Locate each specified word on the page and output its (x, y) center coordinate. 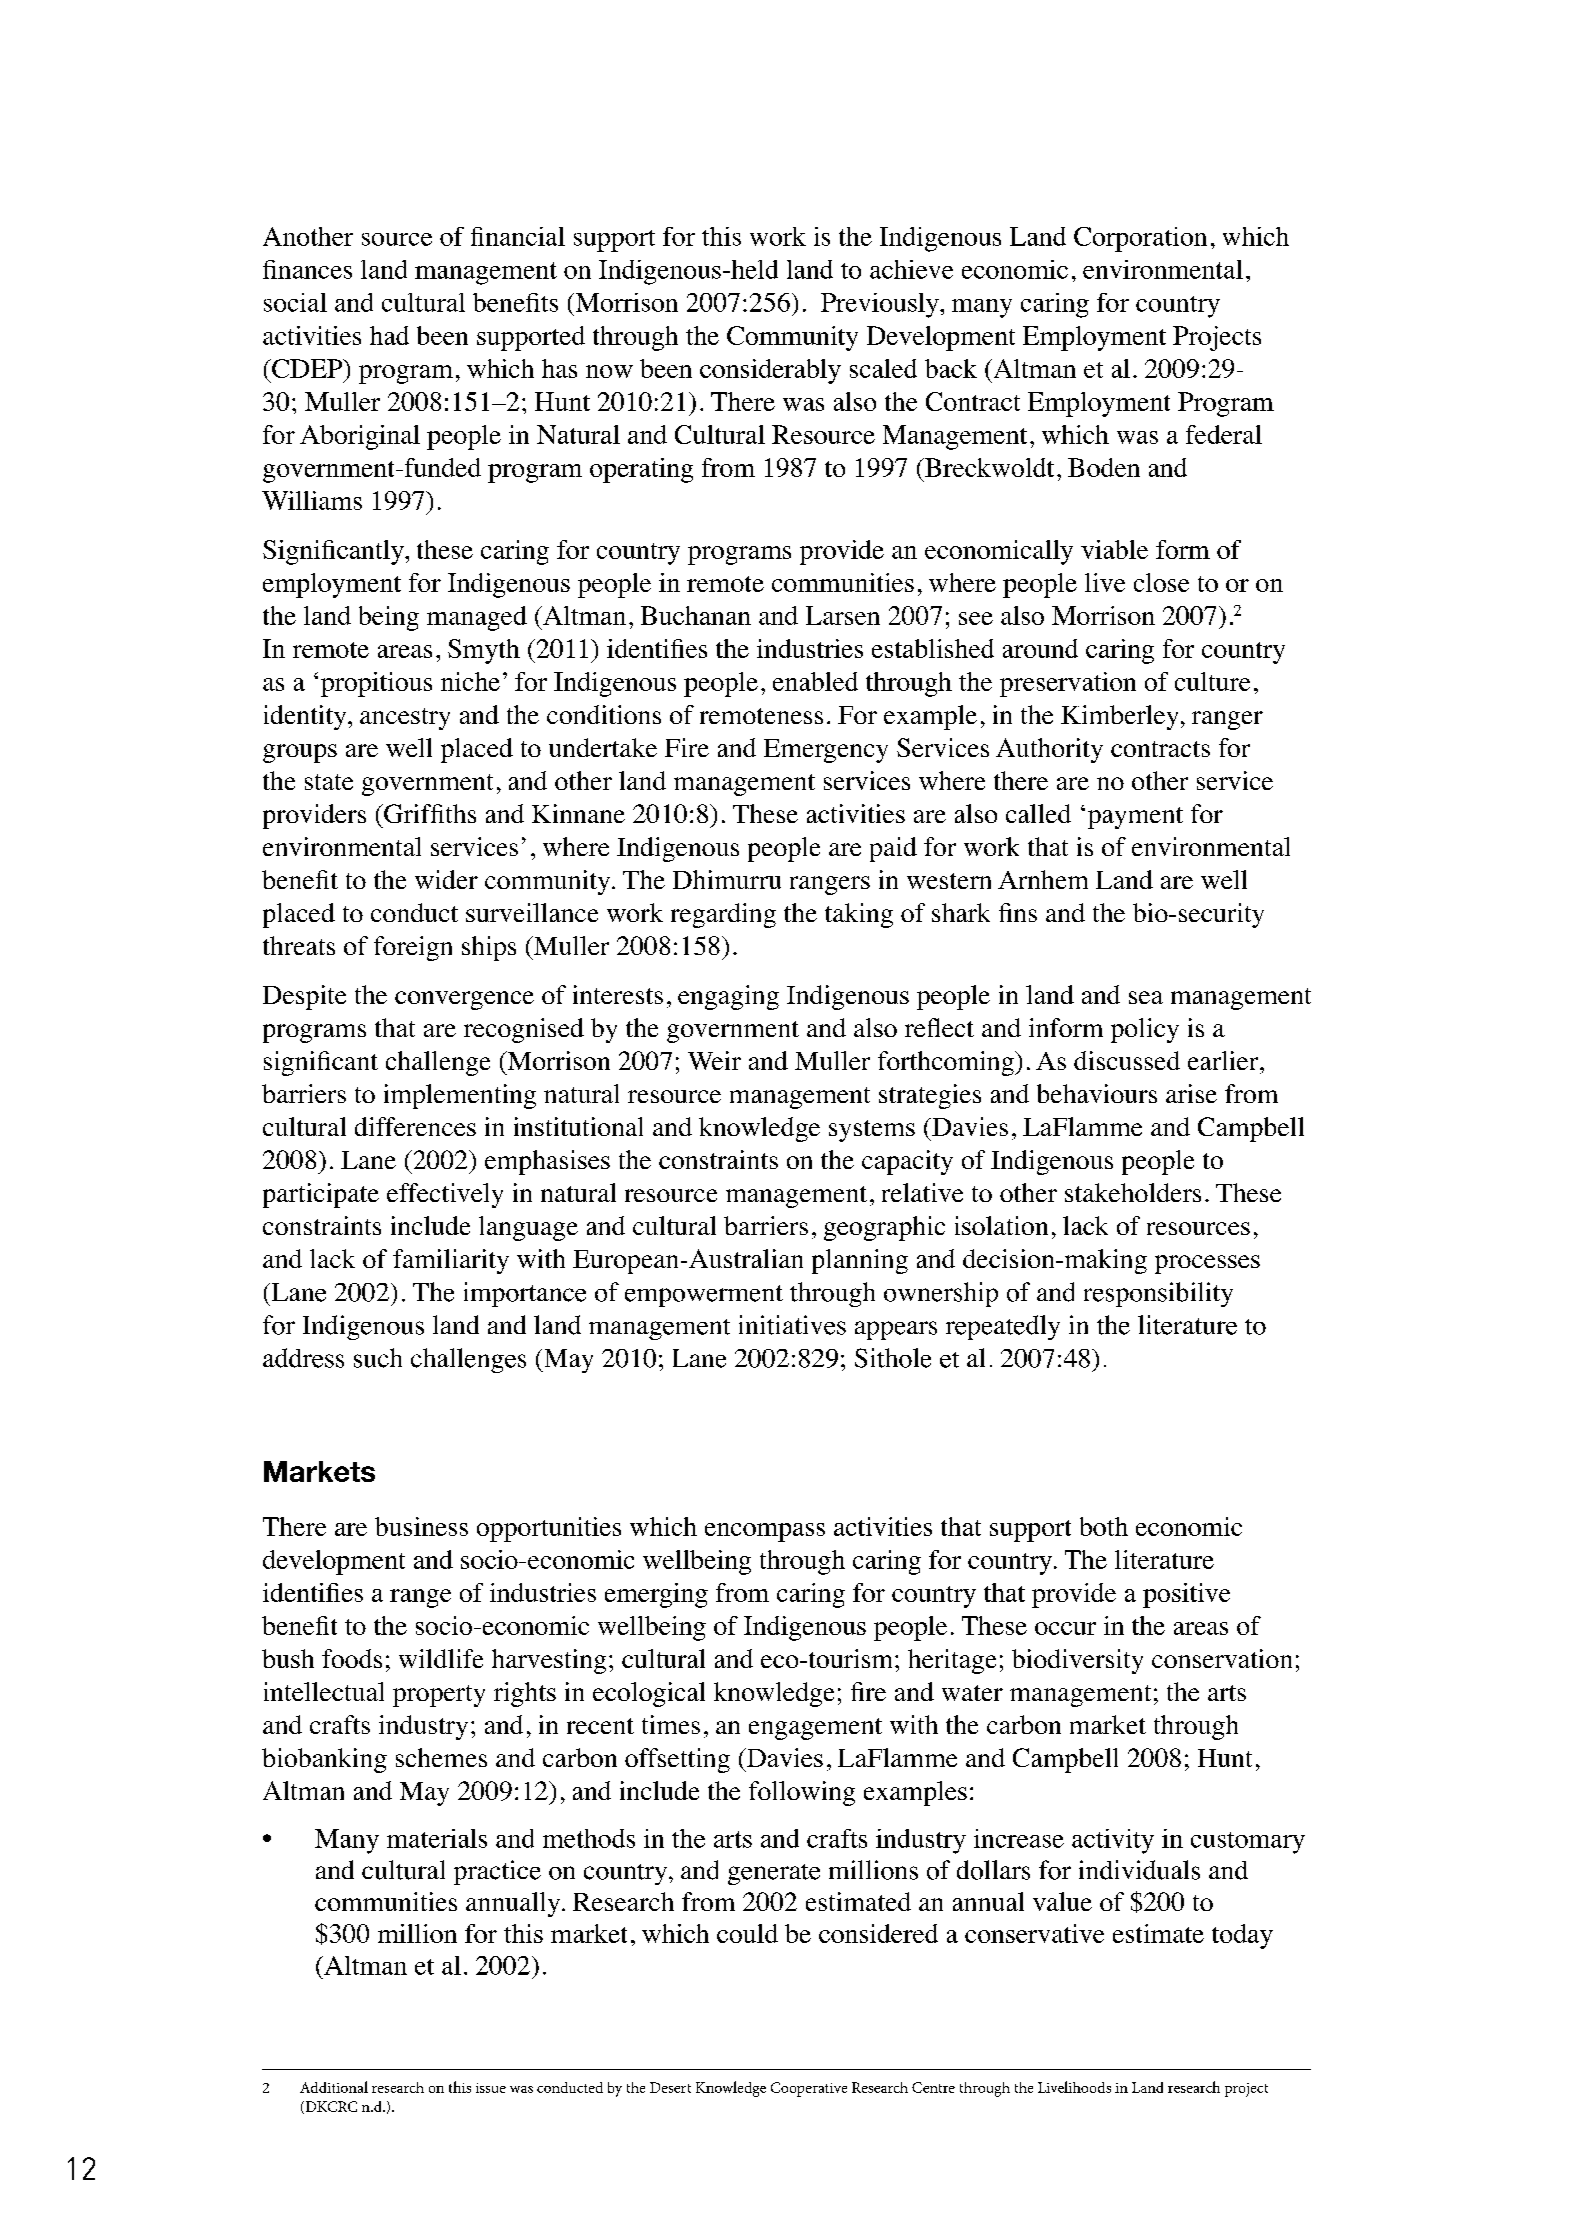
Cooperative (809, 2089)
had (389, 335)
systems (872, 1131)
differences (415, 1126)
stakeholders (1133, 1192)
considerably (770, 371)
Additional (334, 2087)
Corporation (1140, 239)
